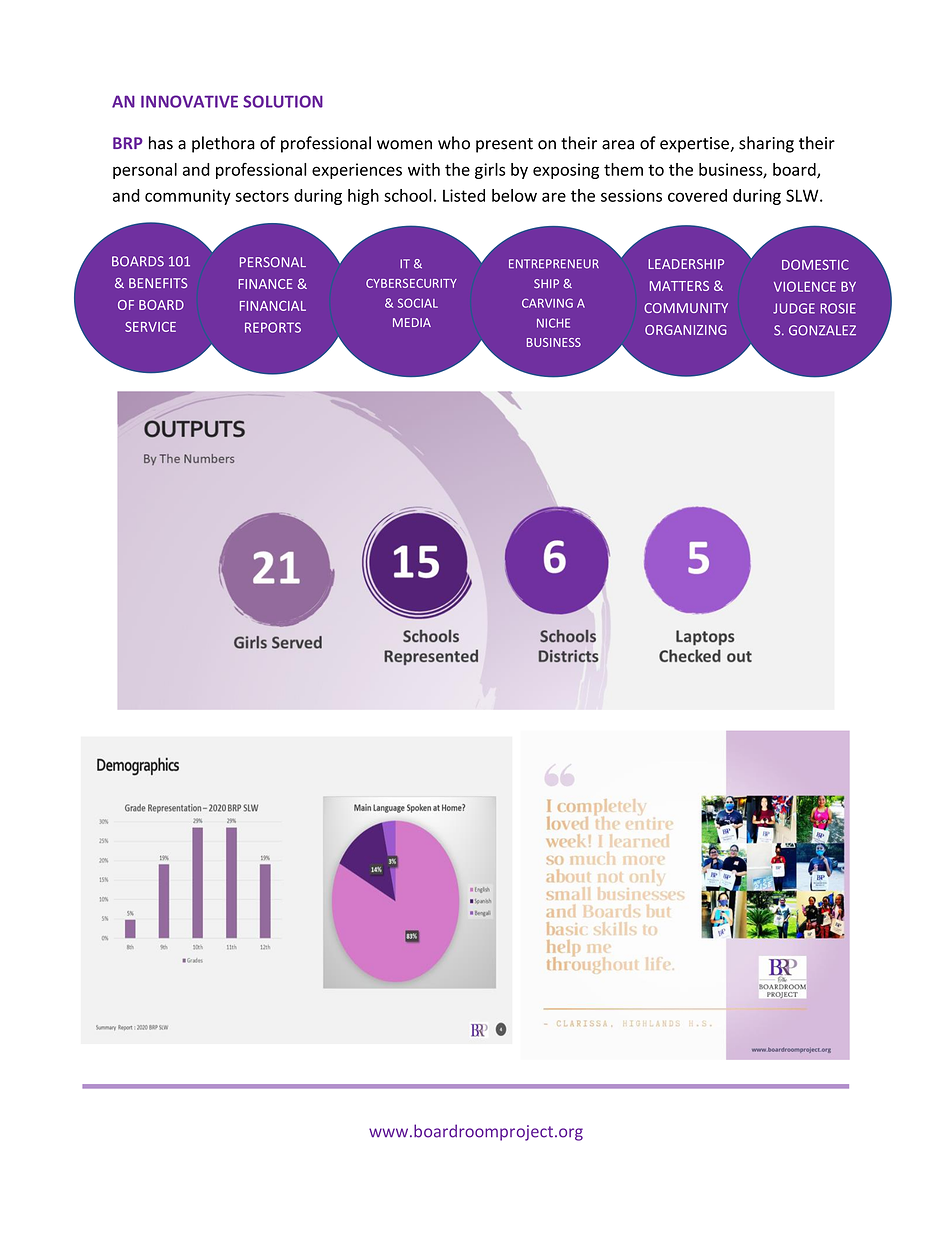 Image resolution: width=952 pixels, height=1233 pixels. What do you see at coordinates (283, 101) in the image?
I see `SOLUTION` at bounding box center [283, 101].
